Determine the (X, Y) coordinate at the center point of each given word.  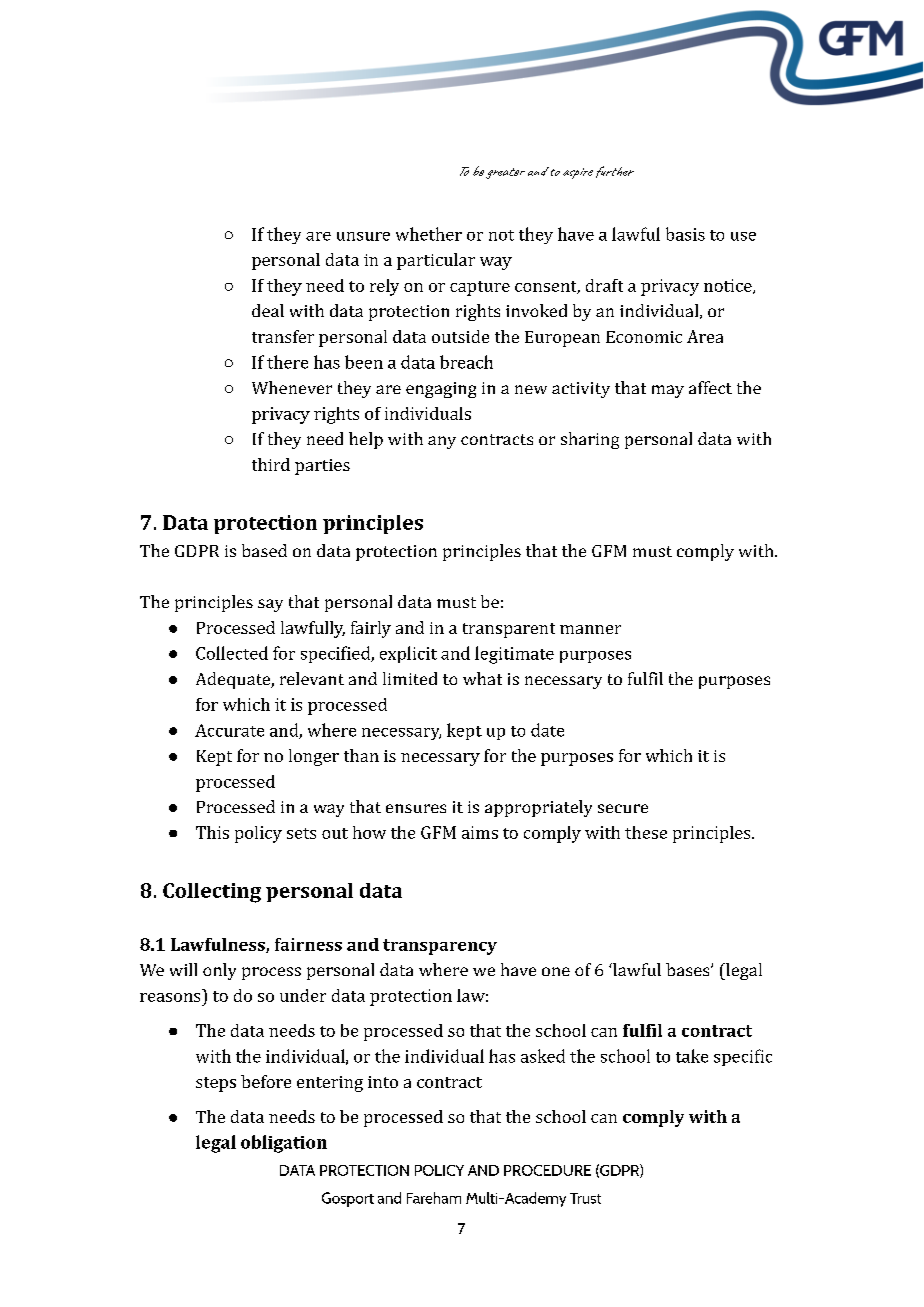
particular (436, 261)
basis (685, 234)
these (646, 832)
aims (480, 832)
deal (268, 310)
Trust (585, 1198)
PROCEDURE (547, 1170)
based (264, 550)
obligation (284, 1144)
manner (590, 629)
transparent (509, 630)
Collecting (212, 893)
